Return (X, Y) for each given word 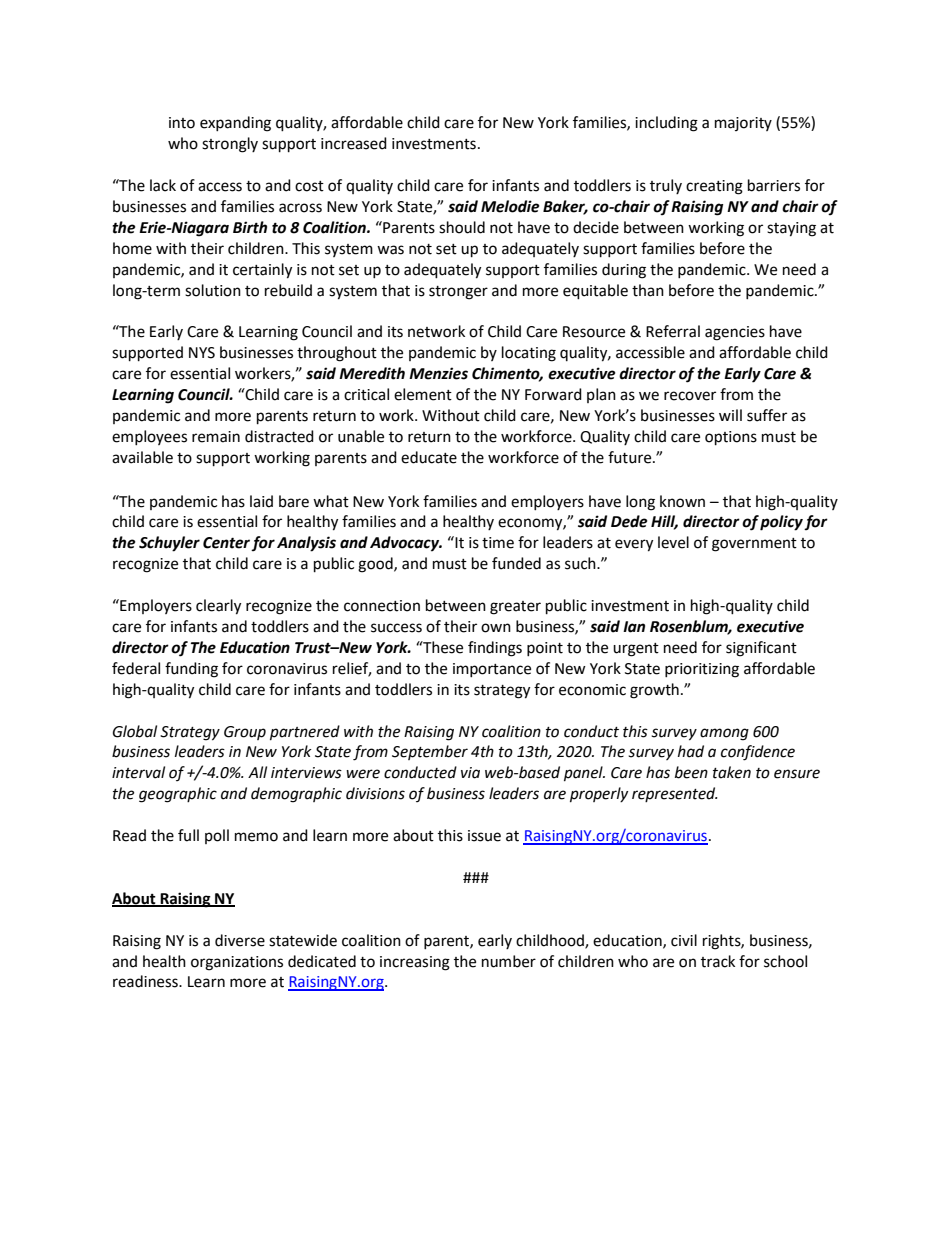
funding (191, 670)
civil (684, 940)
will (730, 415)
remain (216, 437)
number (509, 961)
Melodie (510, 206)
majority (743, 124)
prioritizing (702, 670)
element (423, 394)
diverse (240, 940)
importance (492, 670)
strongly (230, 145)
